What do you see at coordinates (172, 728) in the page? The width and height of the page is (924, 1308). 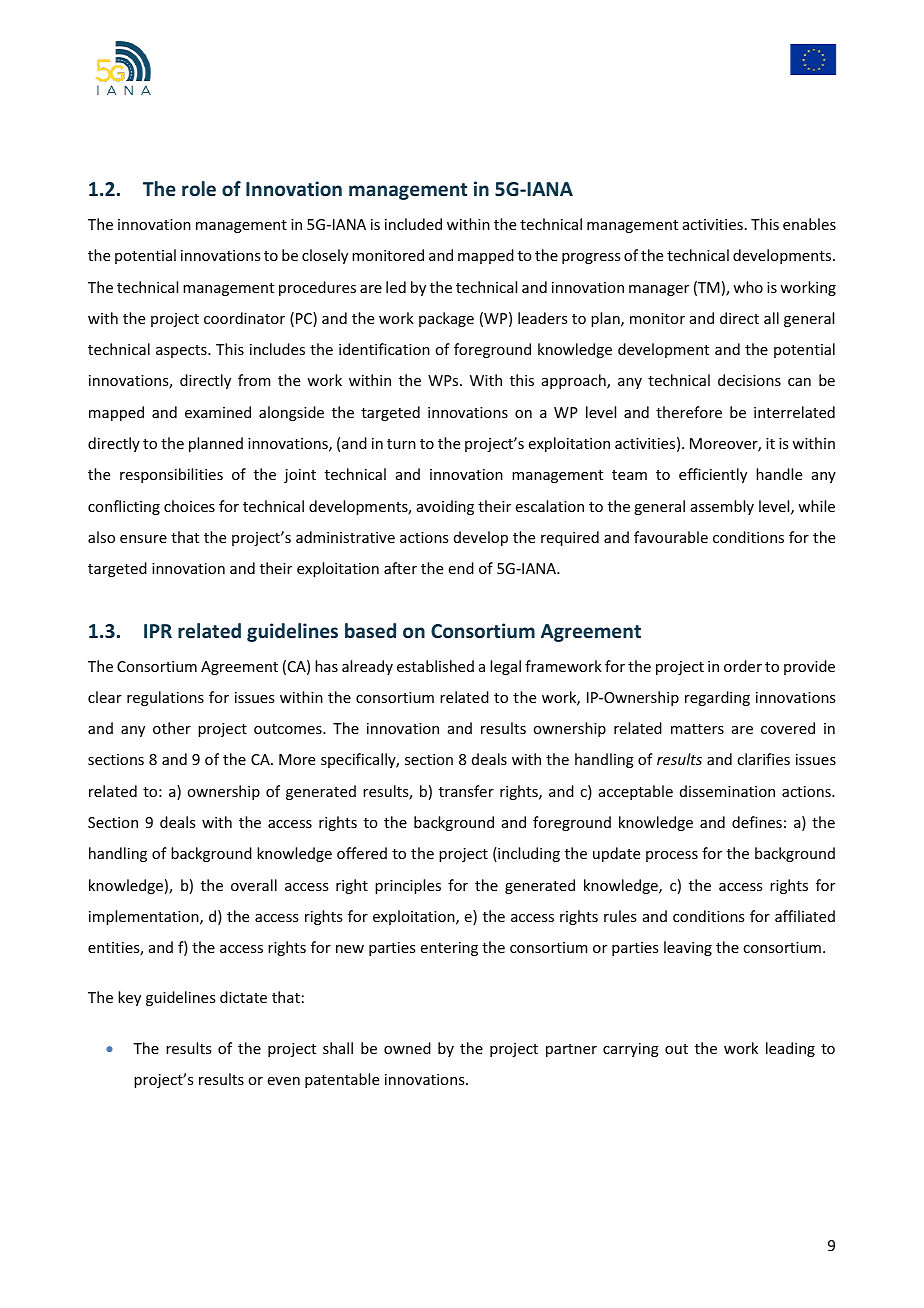 I see `other` at bounding box center [172, 728].
